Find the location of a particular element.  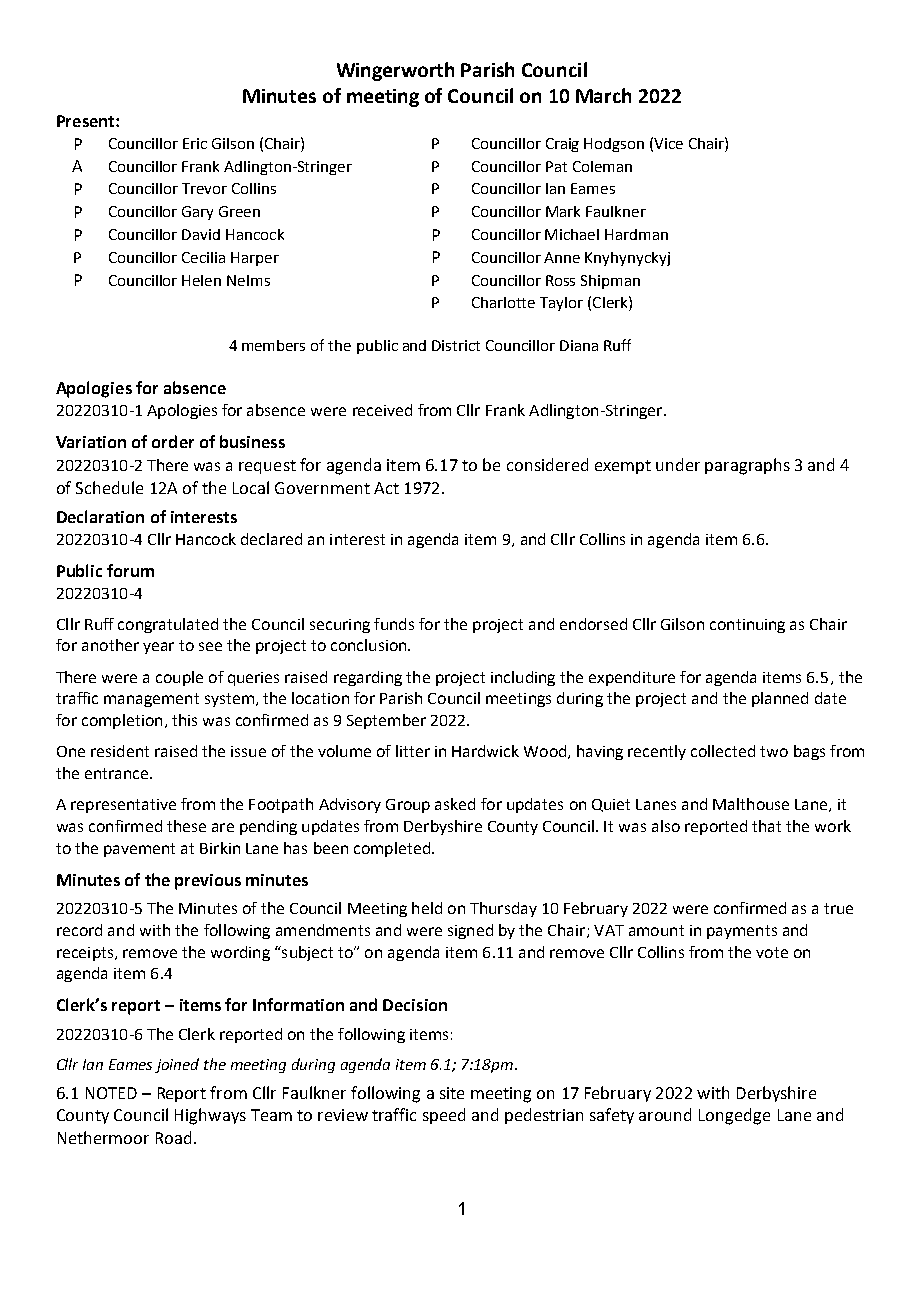

Craig is located at coordinates (562, 145).
